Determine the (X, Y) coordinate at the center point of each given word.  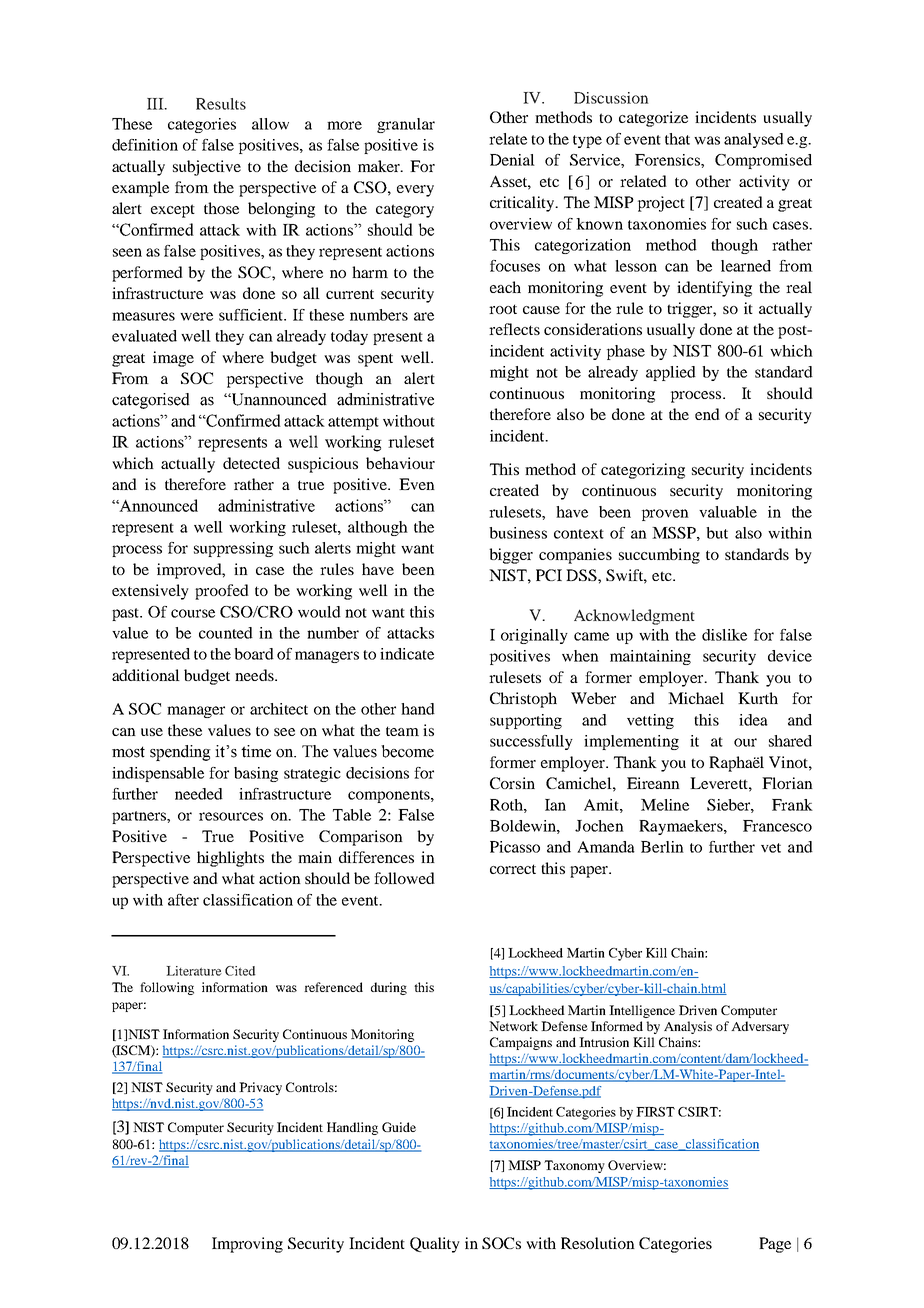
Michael (696, 698)
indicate (407, 654)
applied (671, 373)
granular (406, 125)
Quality (435, 1245)
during (389, 988)
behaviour (400, 463)
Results (221, 104)
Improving (247, 1245)
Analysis (688, 1027)
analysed (754, 140)
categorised (151, 401)
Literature (194, 971)
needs (255, 675)
